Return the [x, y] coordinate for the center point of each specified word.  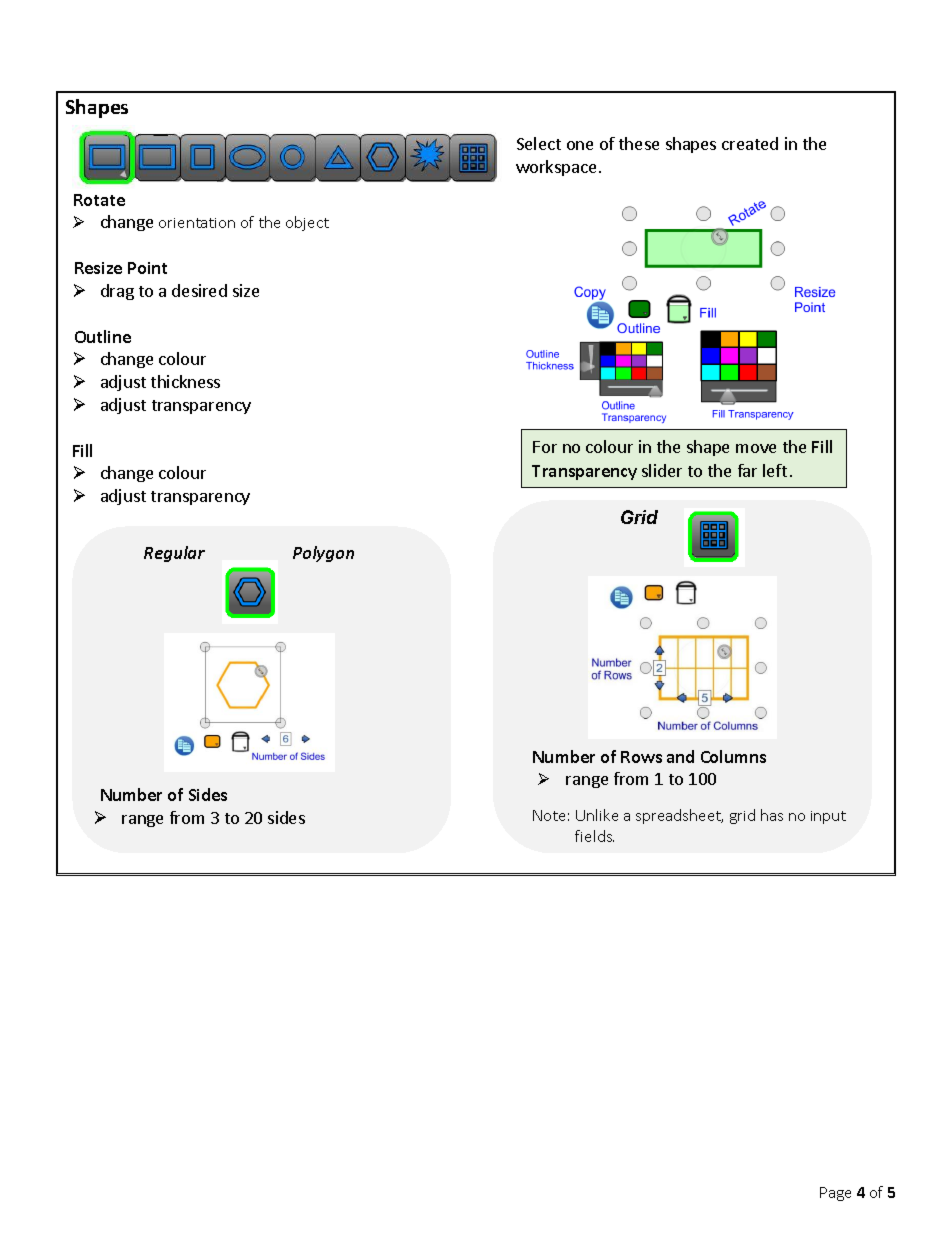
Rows [641, 757]
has [772, 815]
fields [594, 836]
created [750, 143]
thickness [185, 381]
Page [835, 1194]
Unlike [597, 815]
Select [539, 143]
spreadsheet [679, 816]
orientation [197, 223]
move [756, 448]
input [828, 817]
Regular [174, 554]
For [545, 447]
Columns [733, 756]
